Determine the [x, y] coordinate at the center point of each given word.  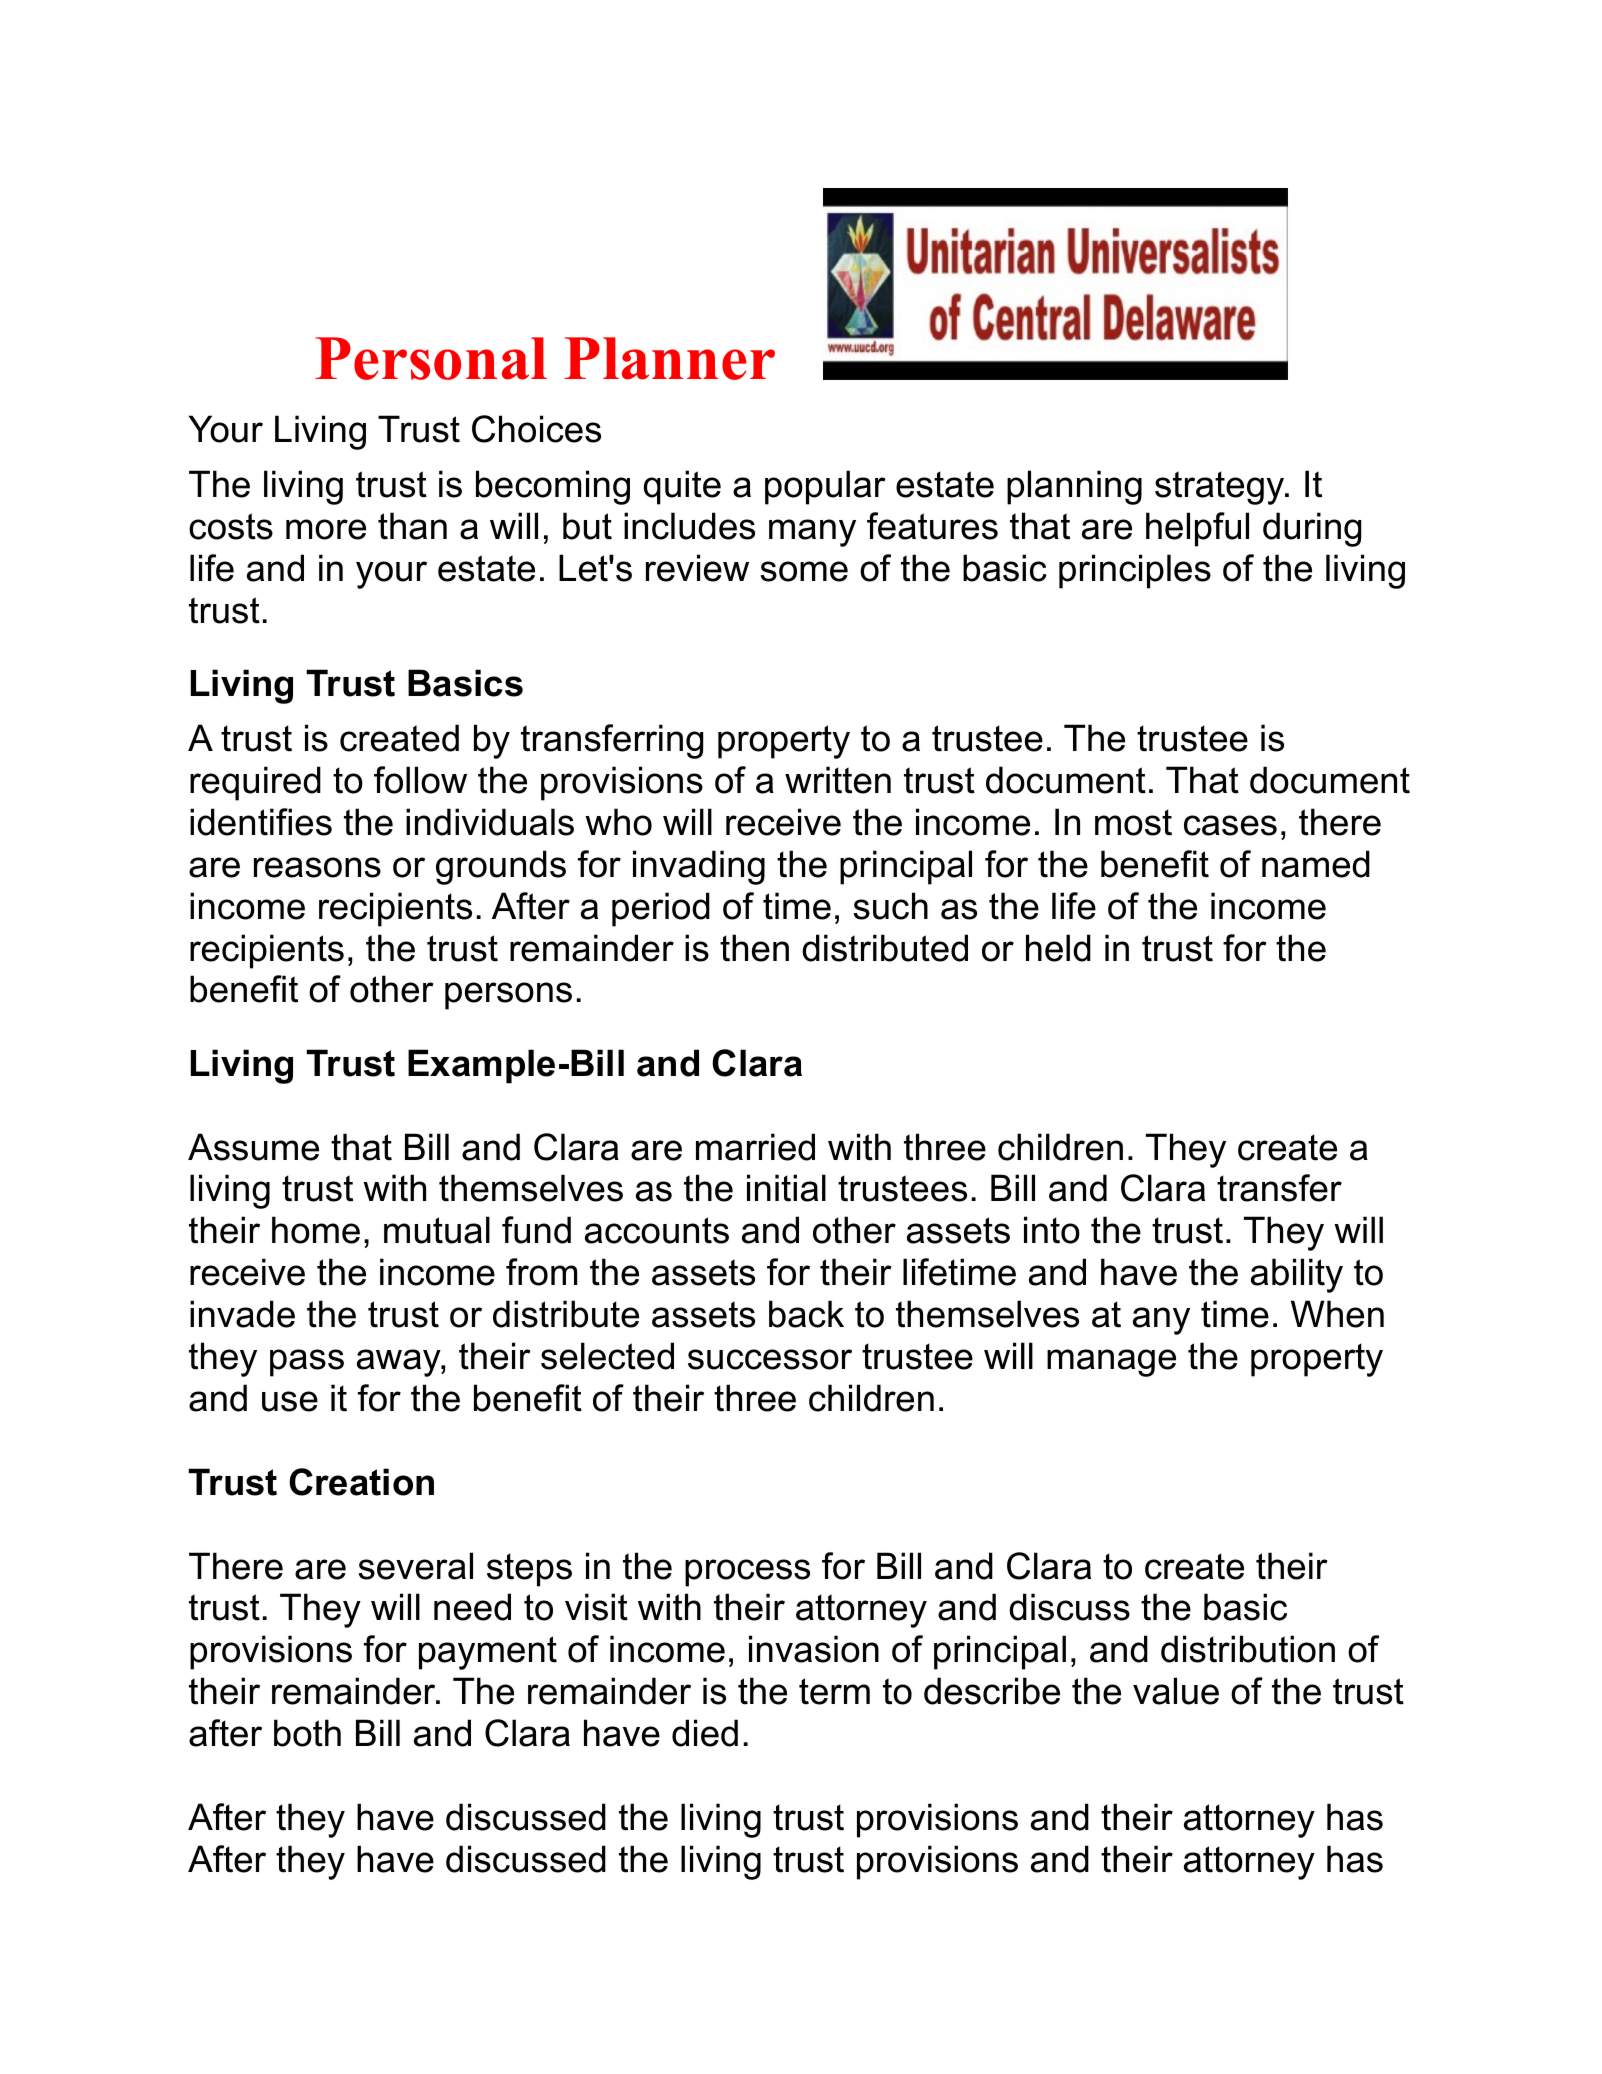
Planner [669, 358]
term [834, 1691]
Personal [431, 358]
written [838, 780]
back [806, 1314]
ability [1297, 1275]
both [307, 1733]
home [316, 1230]
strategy [1221, 488]
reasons [317, 867]
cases [1230, 825]
